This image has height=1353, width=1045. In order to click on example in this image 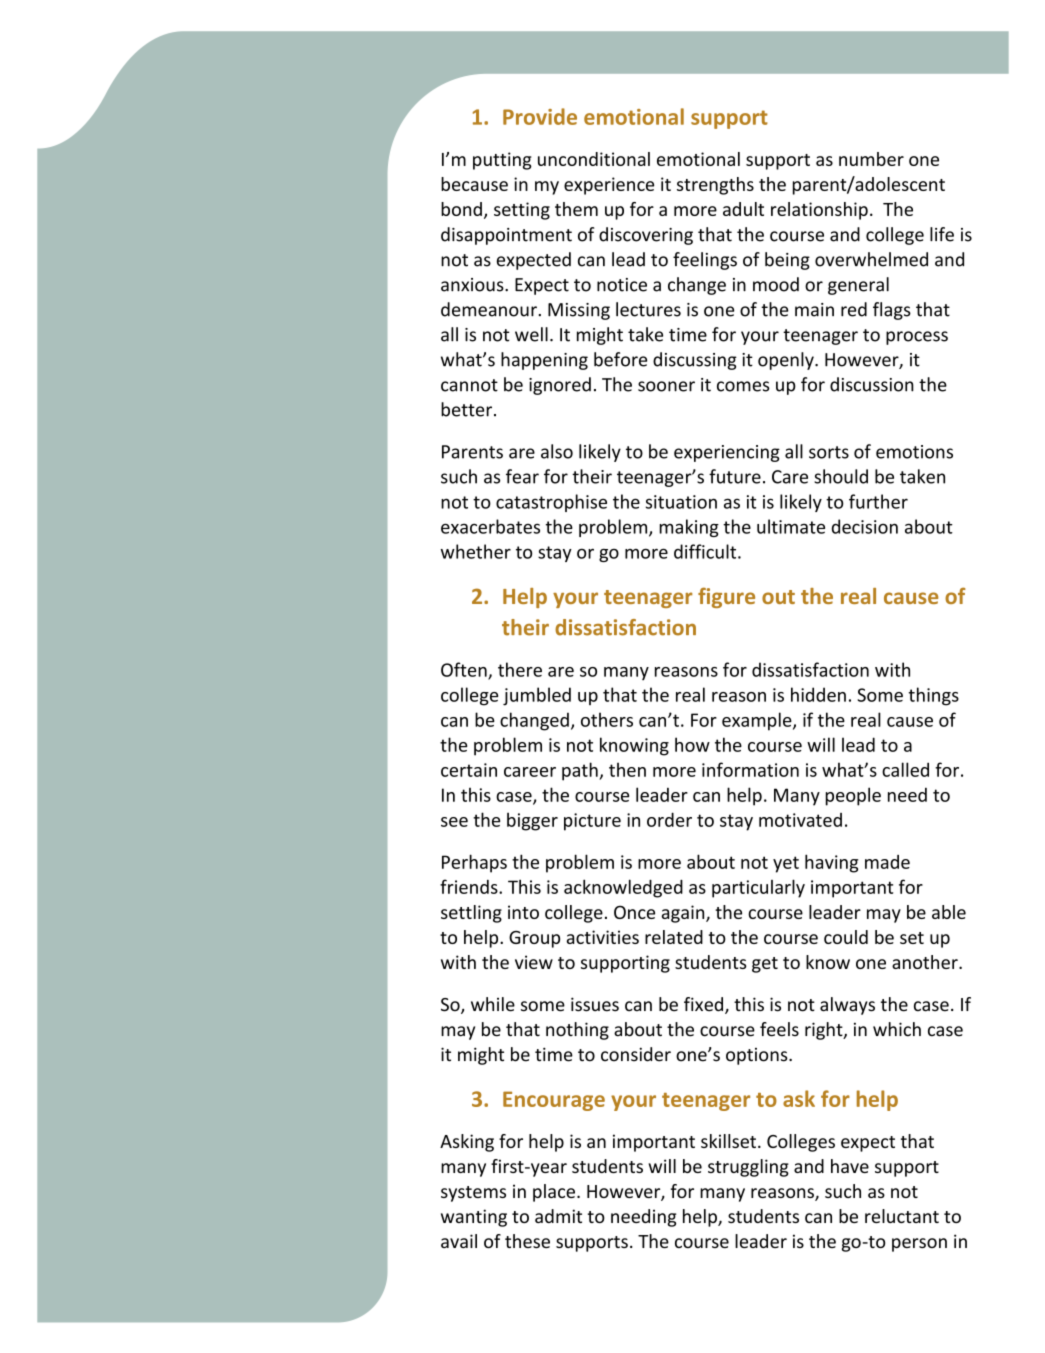, I will do `click(758, 721)`.
